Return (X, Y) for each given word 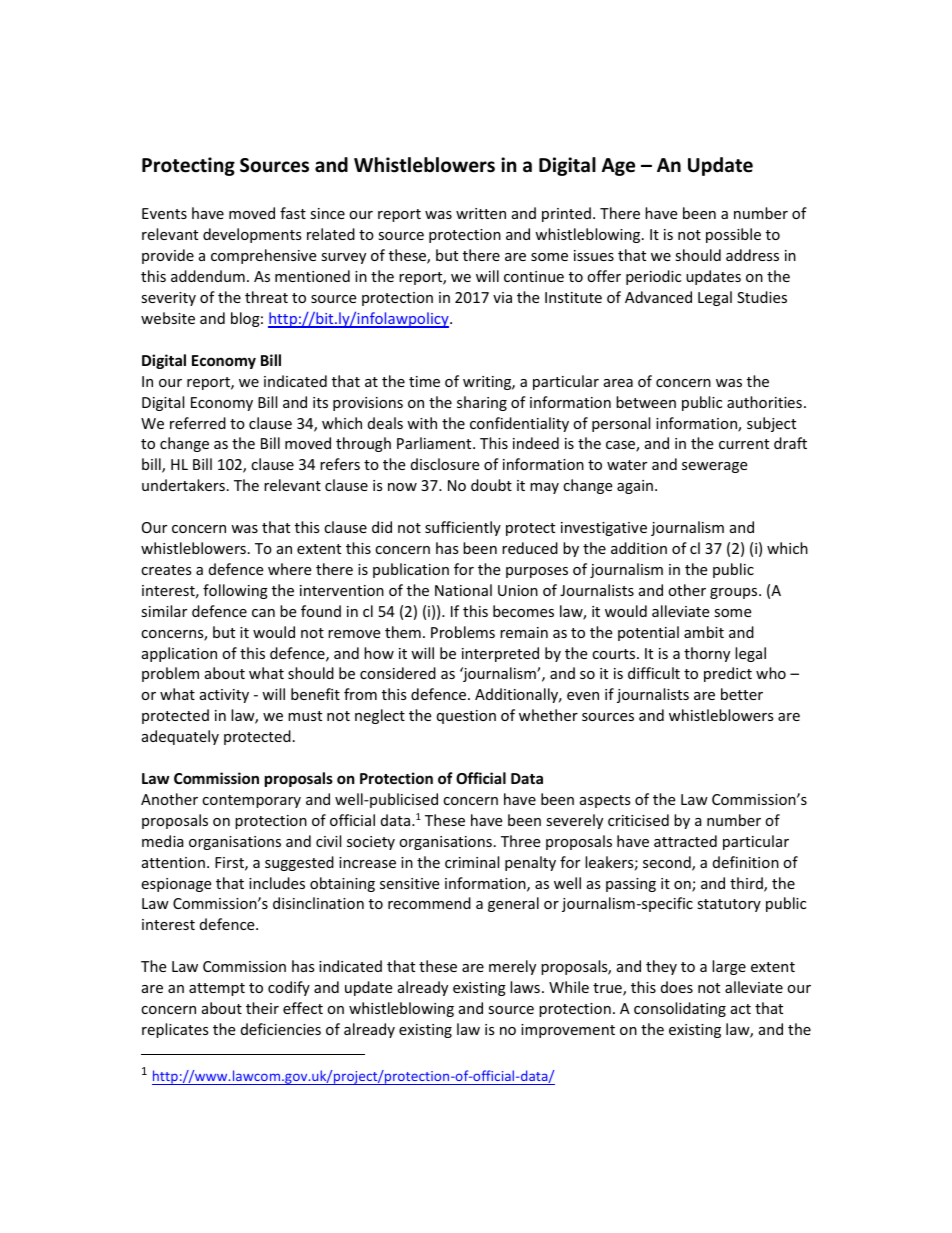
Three (520, 841)
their (262, 1008)
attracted (685, 841)
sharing (482, 403)
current (744, 444)
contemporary (251, 801)
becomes (523, 611)
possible (733, 235)
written (481, 213)
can (263, 613)
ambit (704, 632)
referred (198, 423)
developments (252, 235)
